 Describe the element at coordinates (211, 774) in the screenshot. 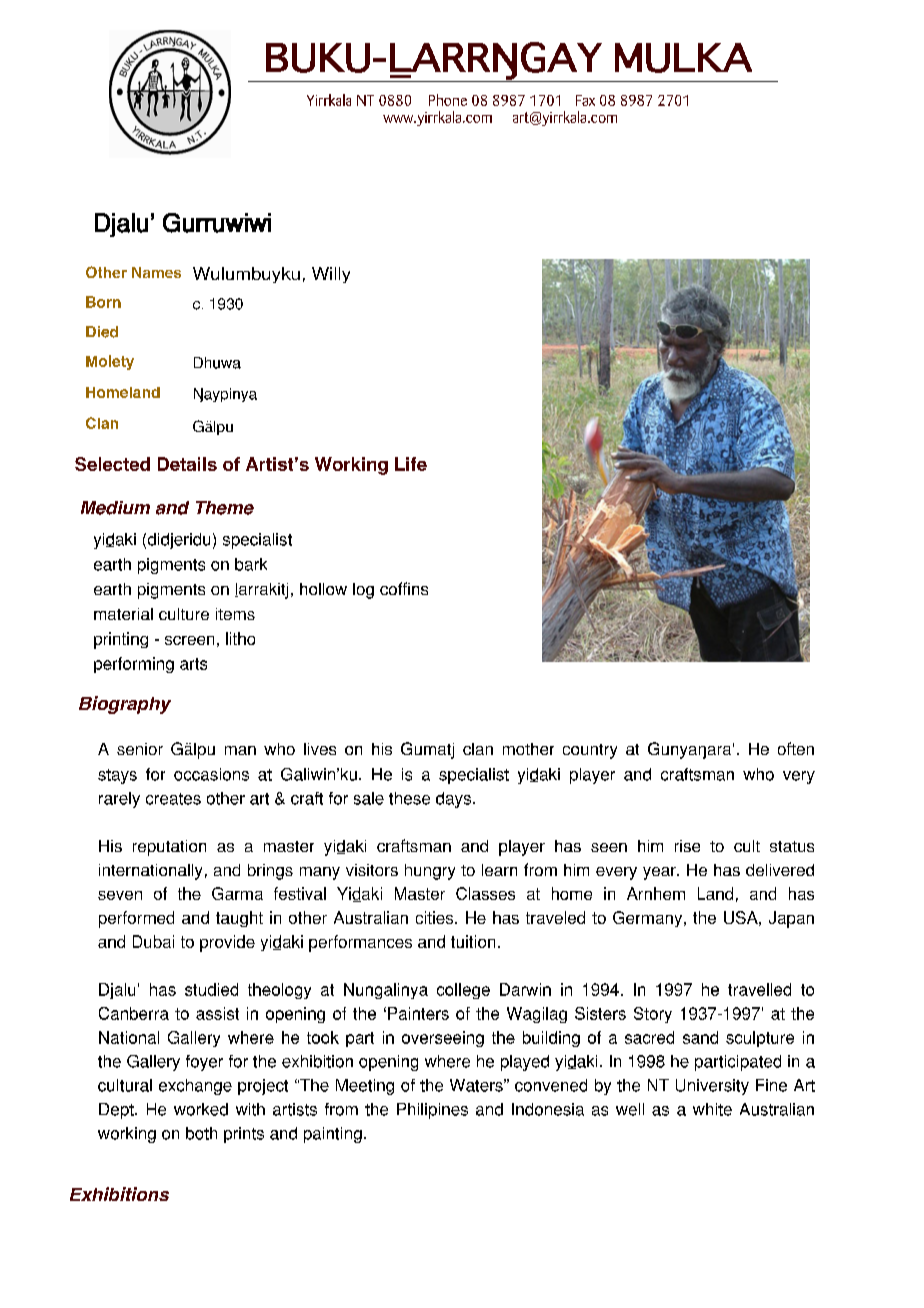

I see `occasions` at that location.
